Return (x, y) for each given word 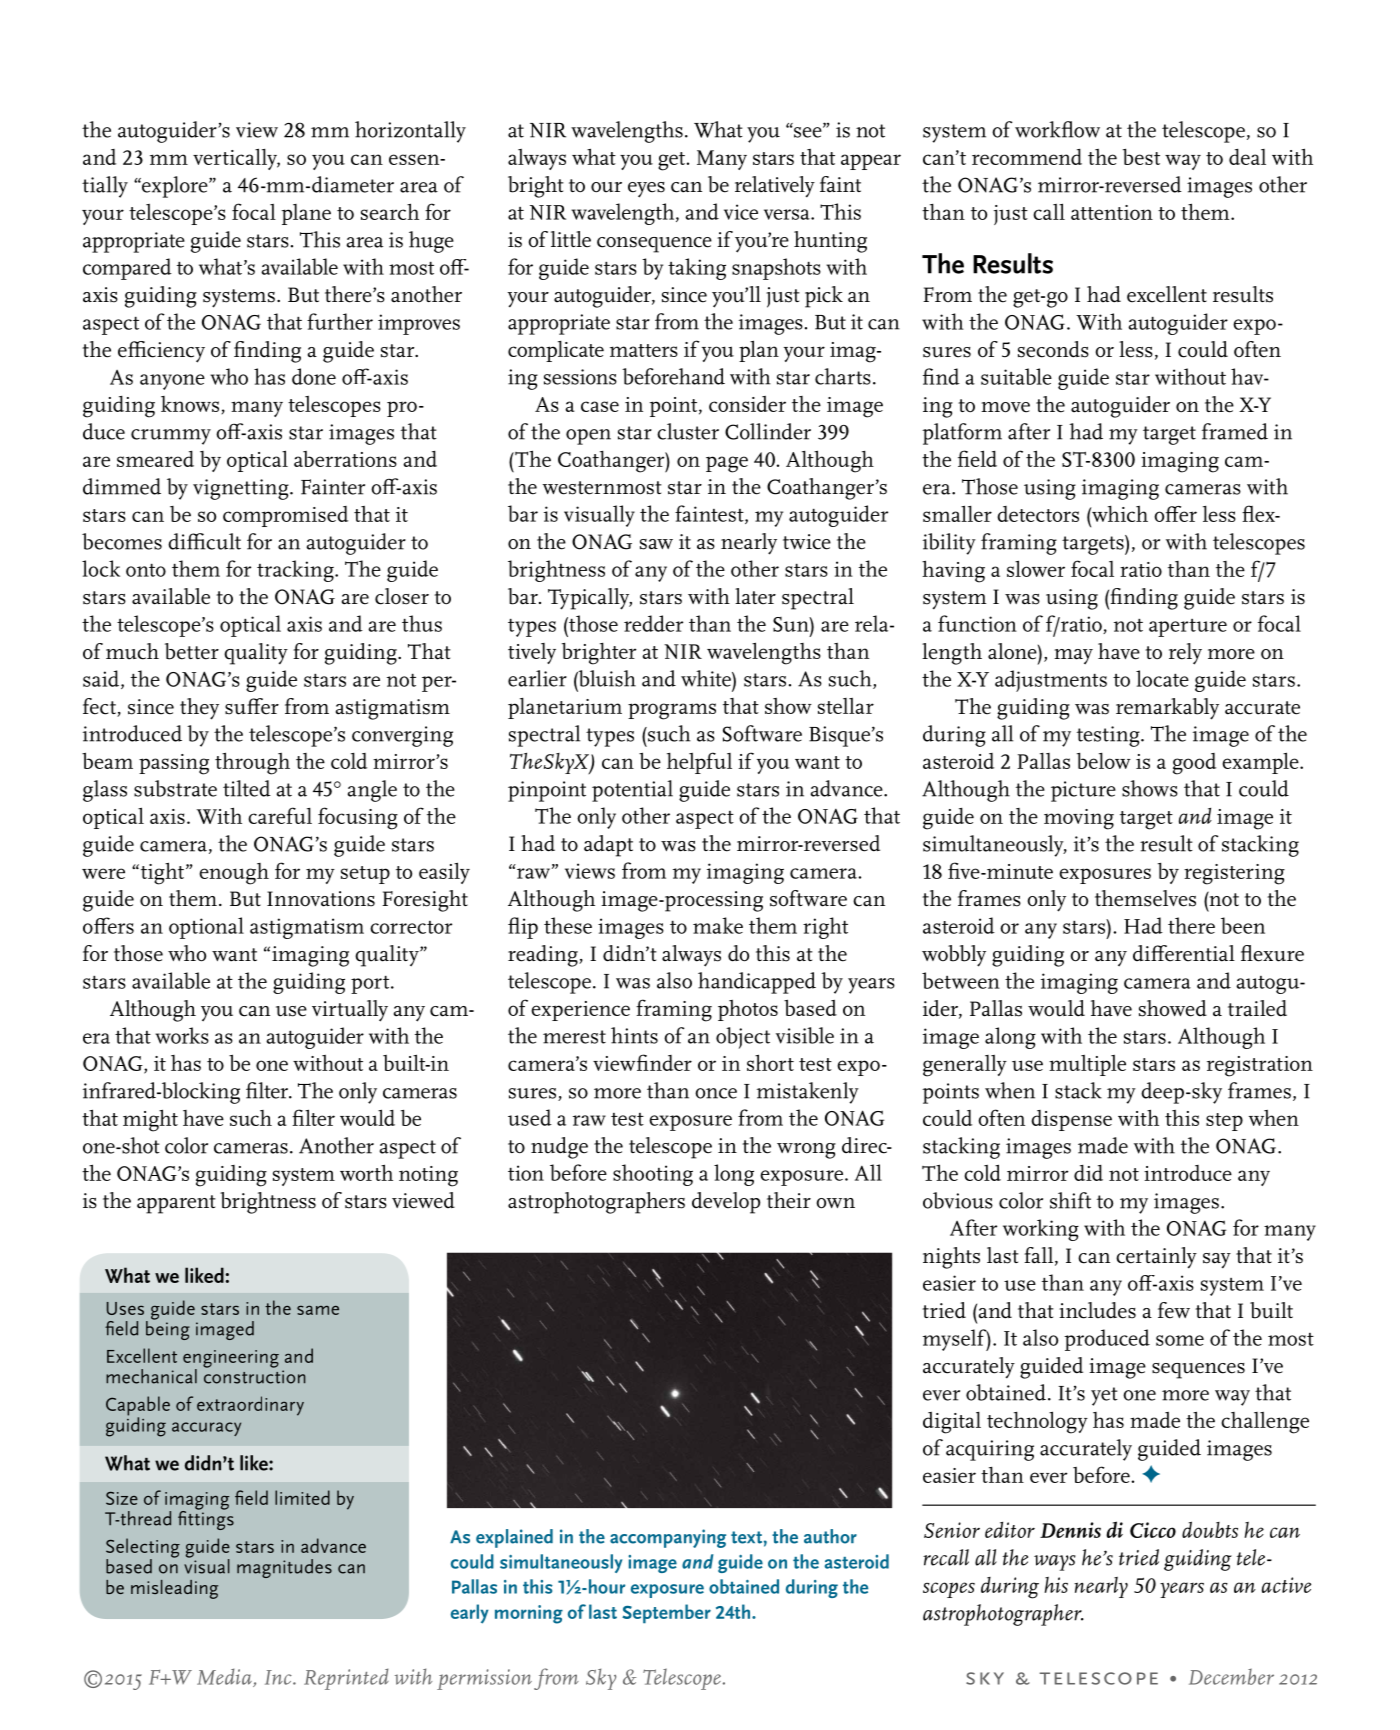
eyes (646, 190)
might (150, 1120)
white (707, 678)
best (1141, 157)
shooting (653, 1175)
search (390, 211)
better (192, 651)
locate (1162, 678)
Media (225, 1677)
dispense (1071, 1120)
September (666, 1614)
